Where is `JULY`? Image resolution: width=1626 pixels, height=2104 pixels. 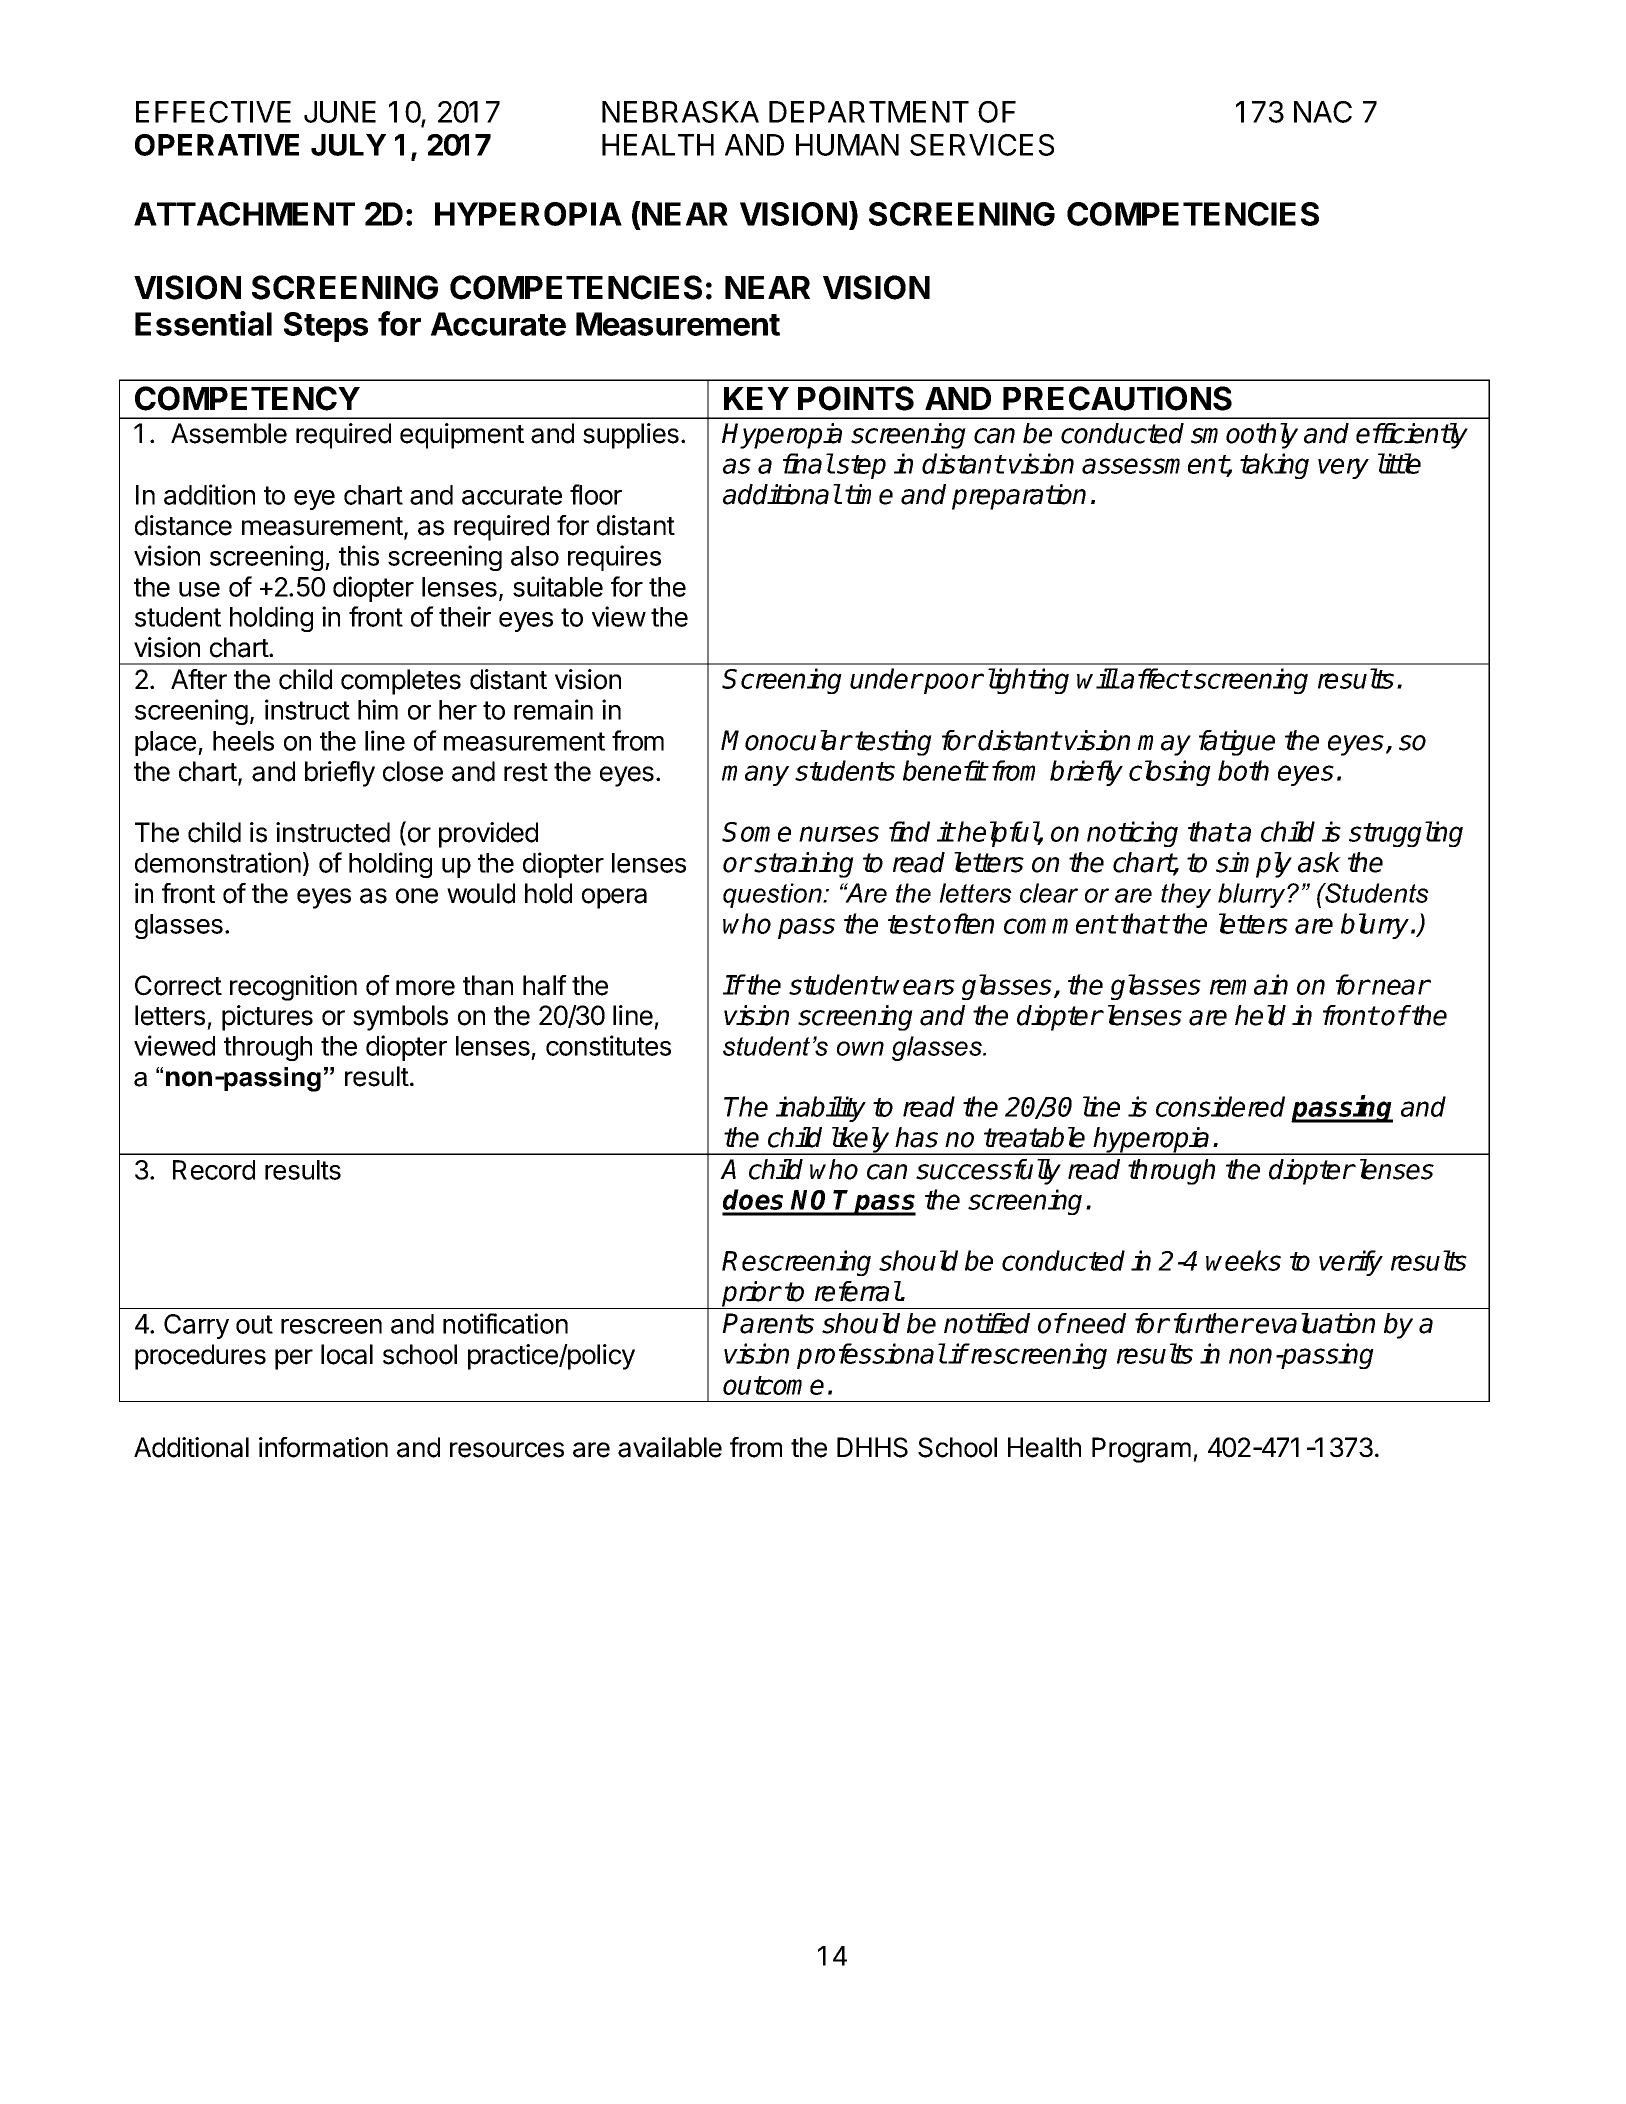
JULY is located at coordinates (348, 145).
